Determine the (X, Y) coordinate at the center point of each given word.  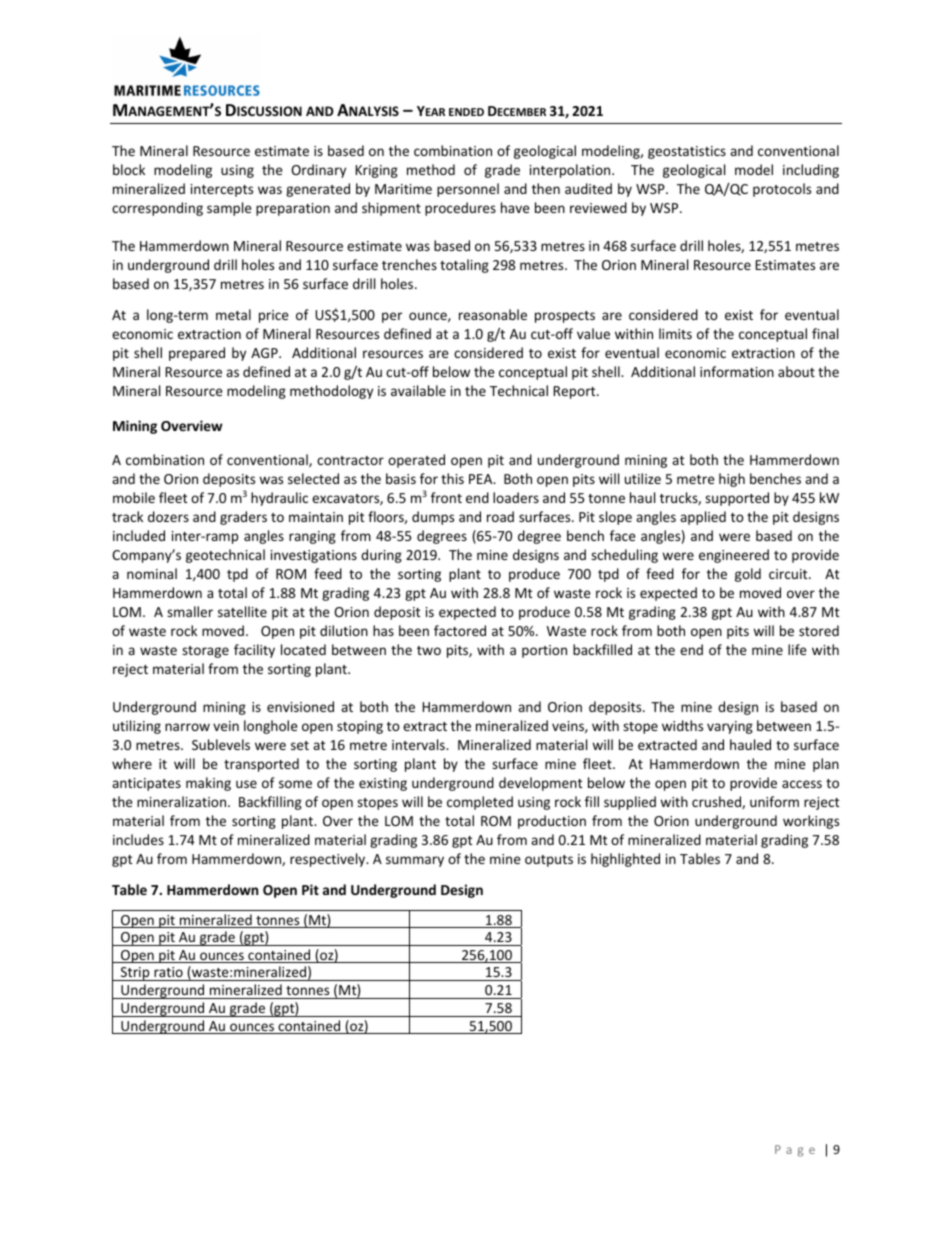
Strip (135, 974)
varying (730, 727)
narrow (187, 727)
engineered (734, 556)
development (540, 784)
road (500, 516)
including (811, 171)
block (129, 169)
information (737, 371)
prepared (197, 354)
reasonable (493, 314)
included (139, 535)
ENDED (466, 112)
